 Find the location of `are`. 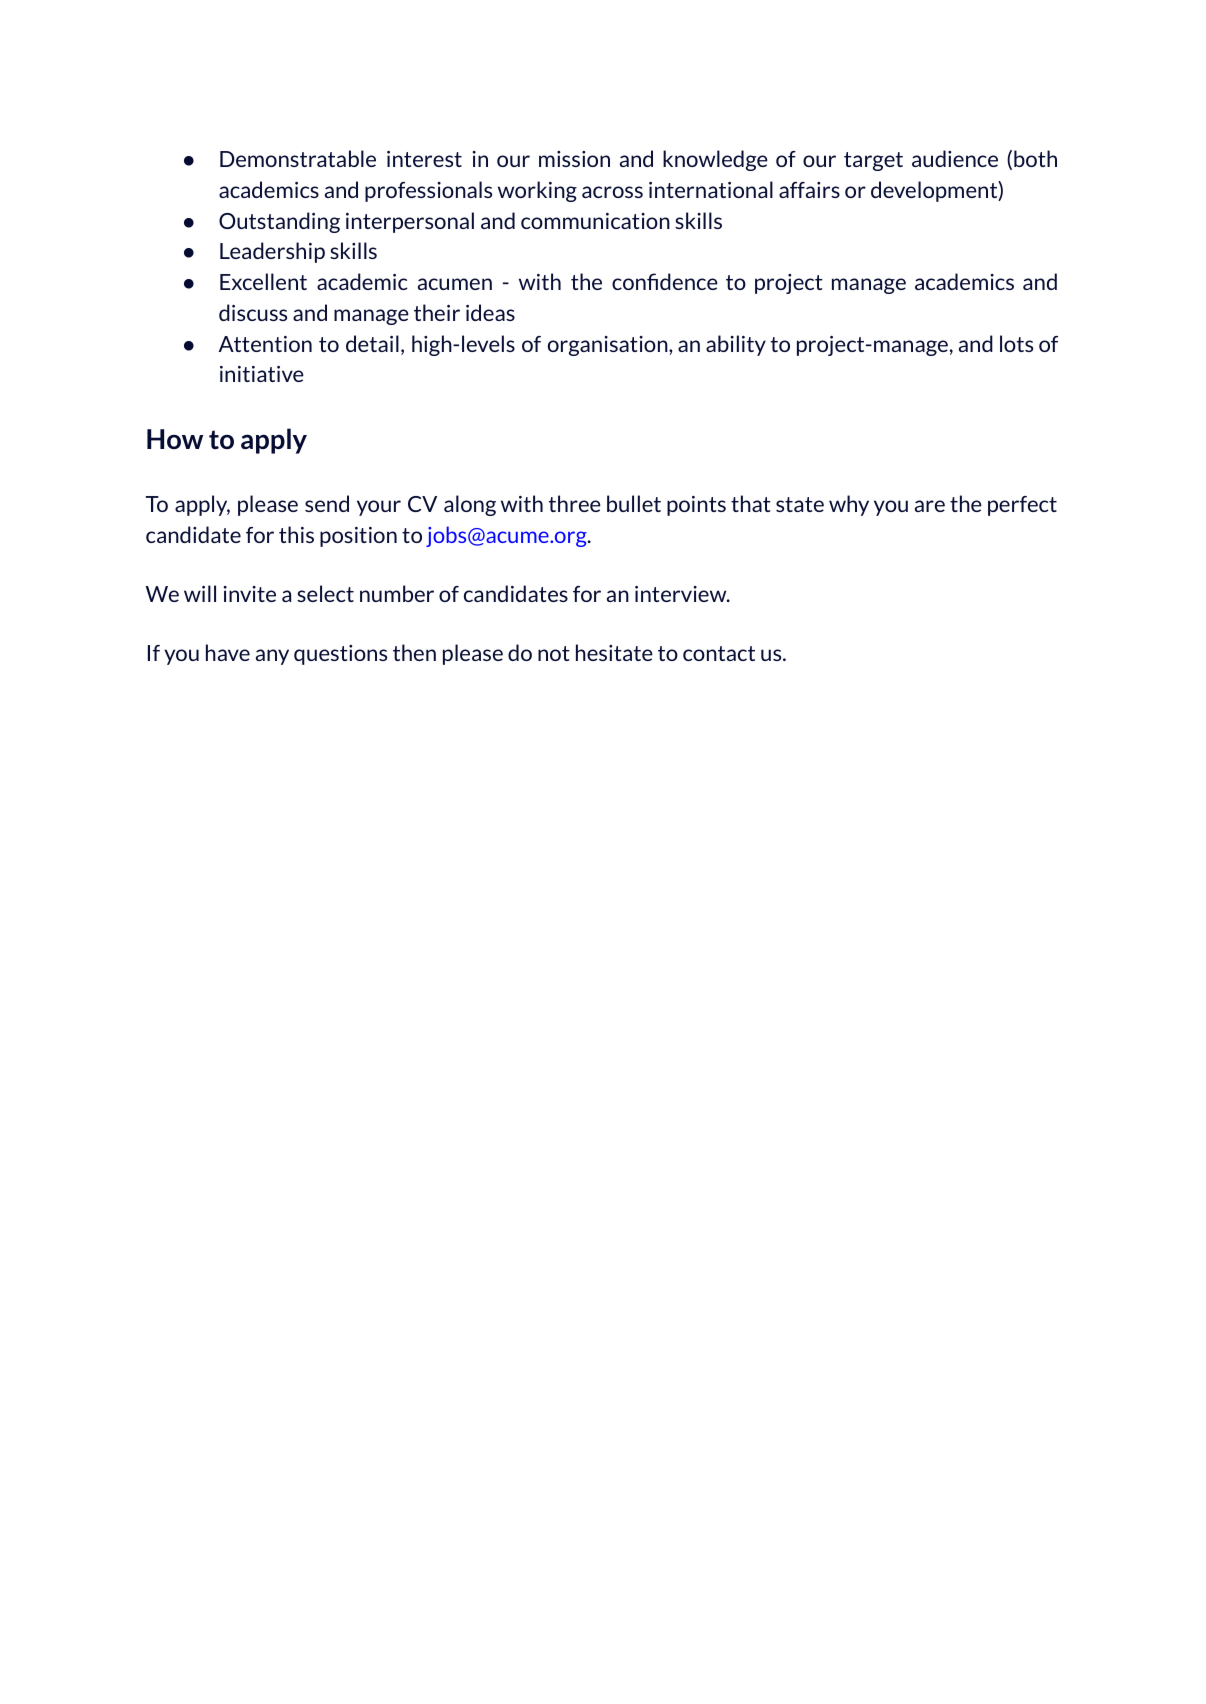

are is located at coordinates (930, 506).
